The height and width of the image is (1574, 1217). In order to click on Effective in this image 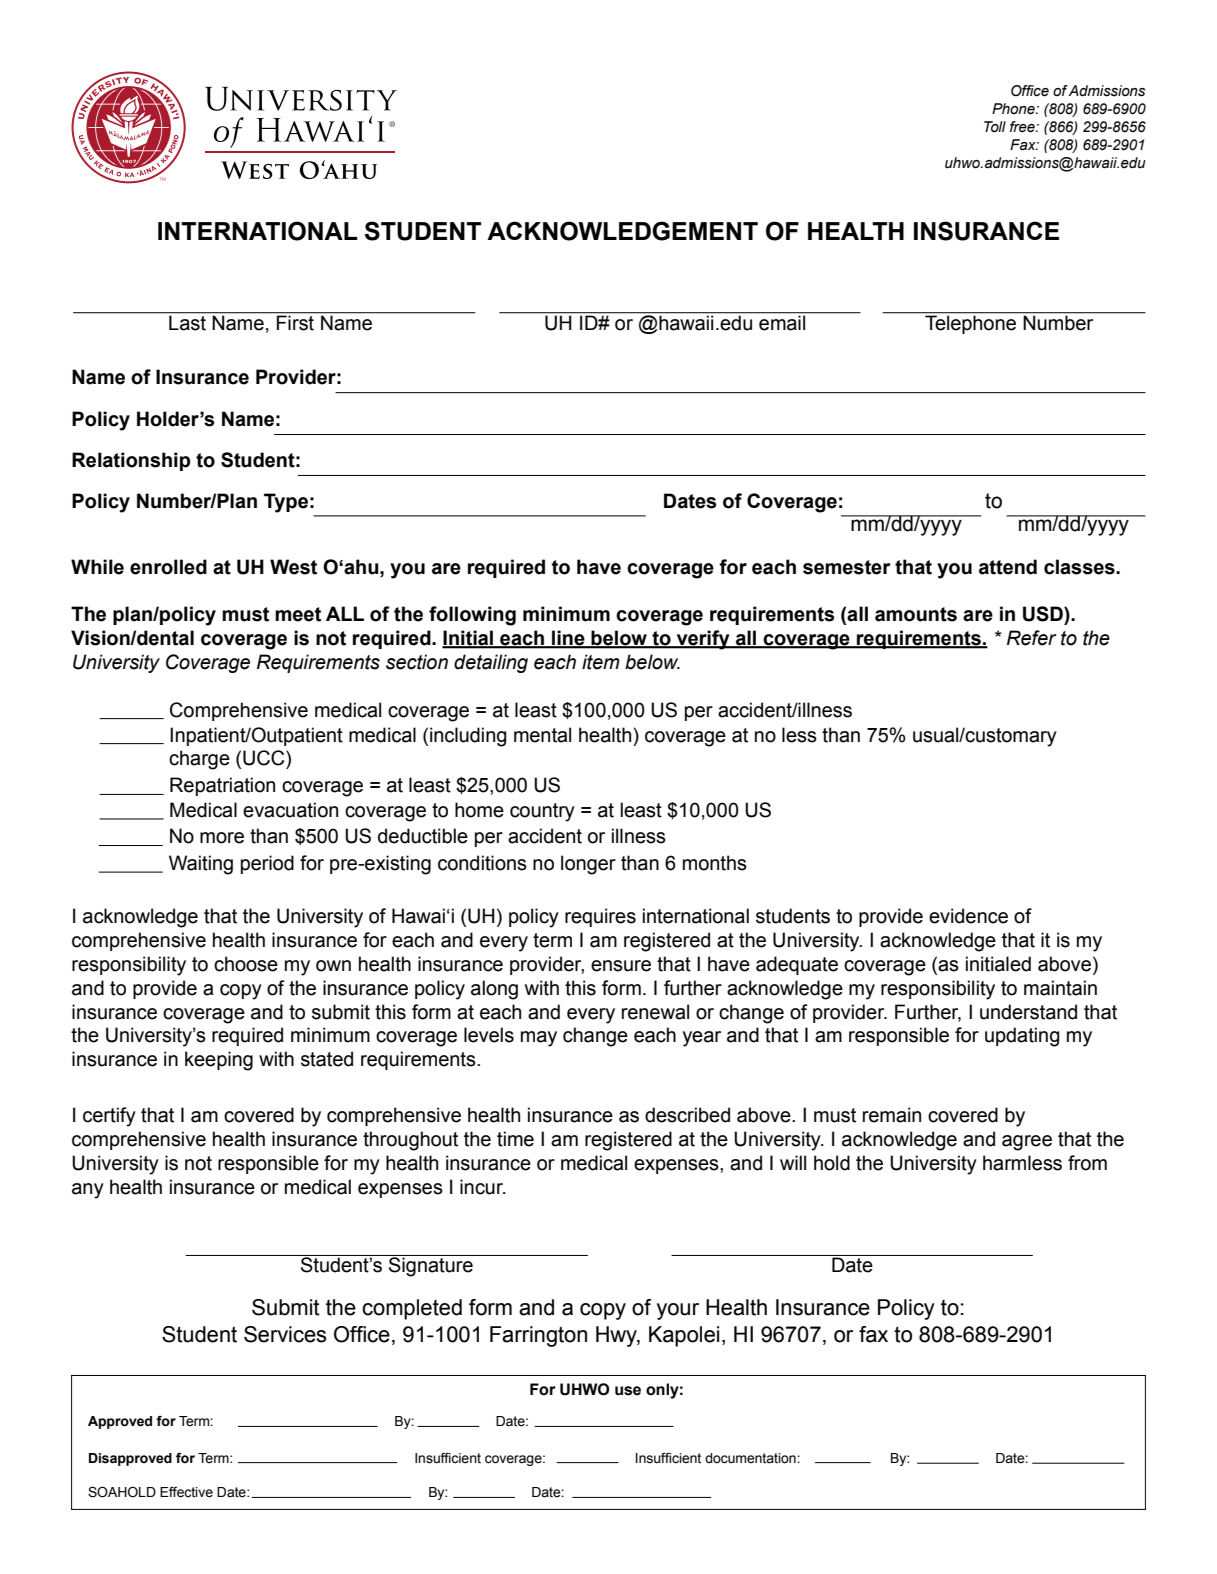, I will do `click(186, 1492)`.
